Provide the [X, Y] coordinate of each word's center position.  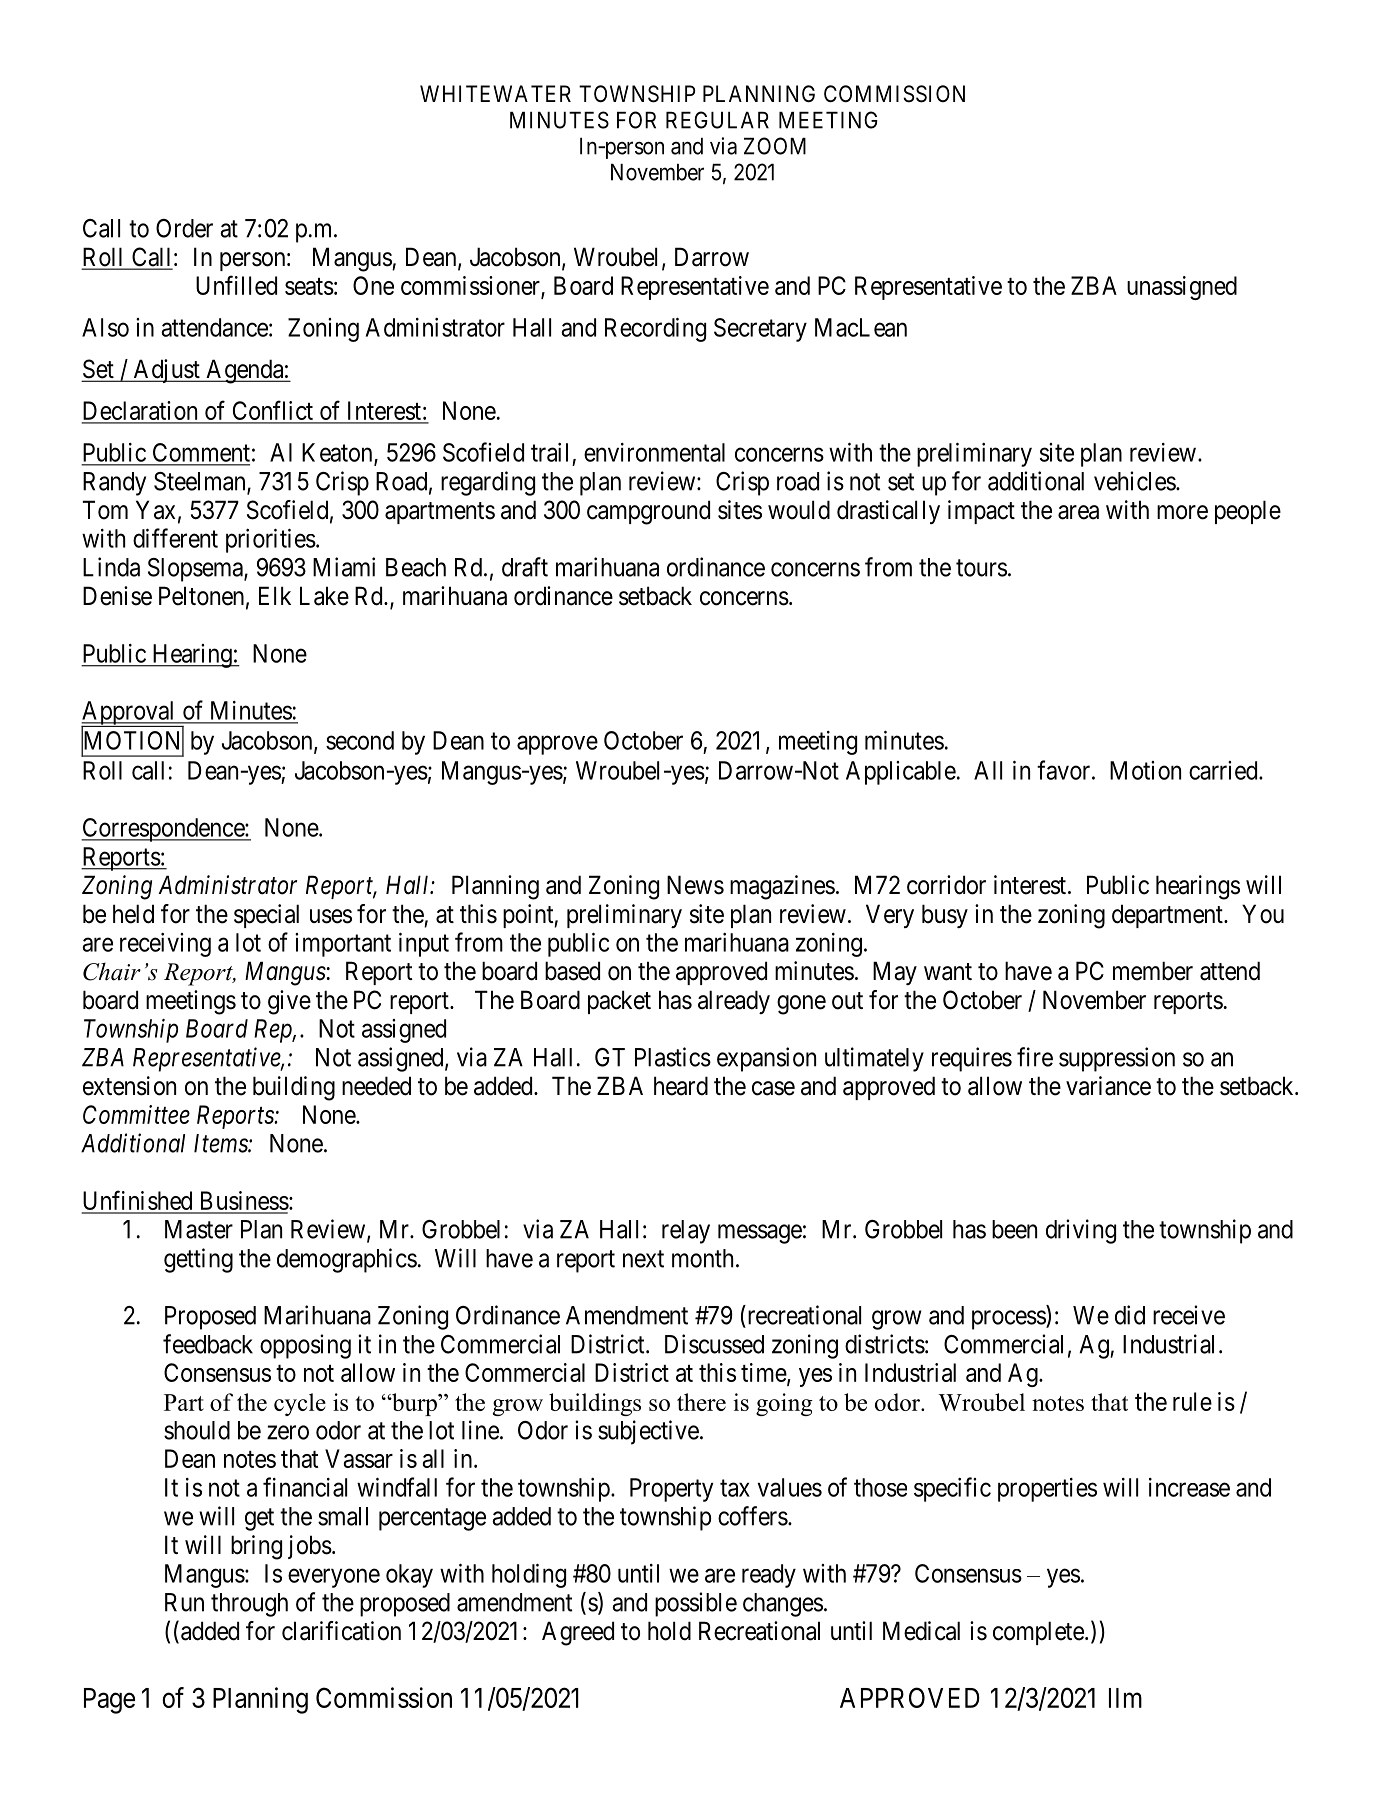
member [1153, 971]
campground [648, 512]
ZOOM [775, 146]
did [1130, 1315]
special [266, 916]
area [1078, 512]
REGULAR [717, 120]
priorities [271, 540]
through [249, 1605]
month [702, 1258]
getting [198, 1260]
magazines [782, 887]
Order [184, 228]
